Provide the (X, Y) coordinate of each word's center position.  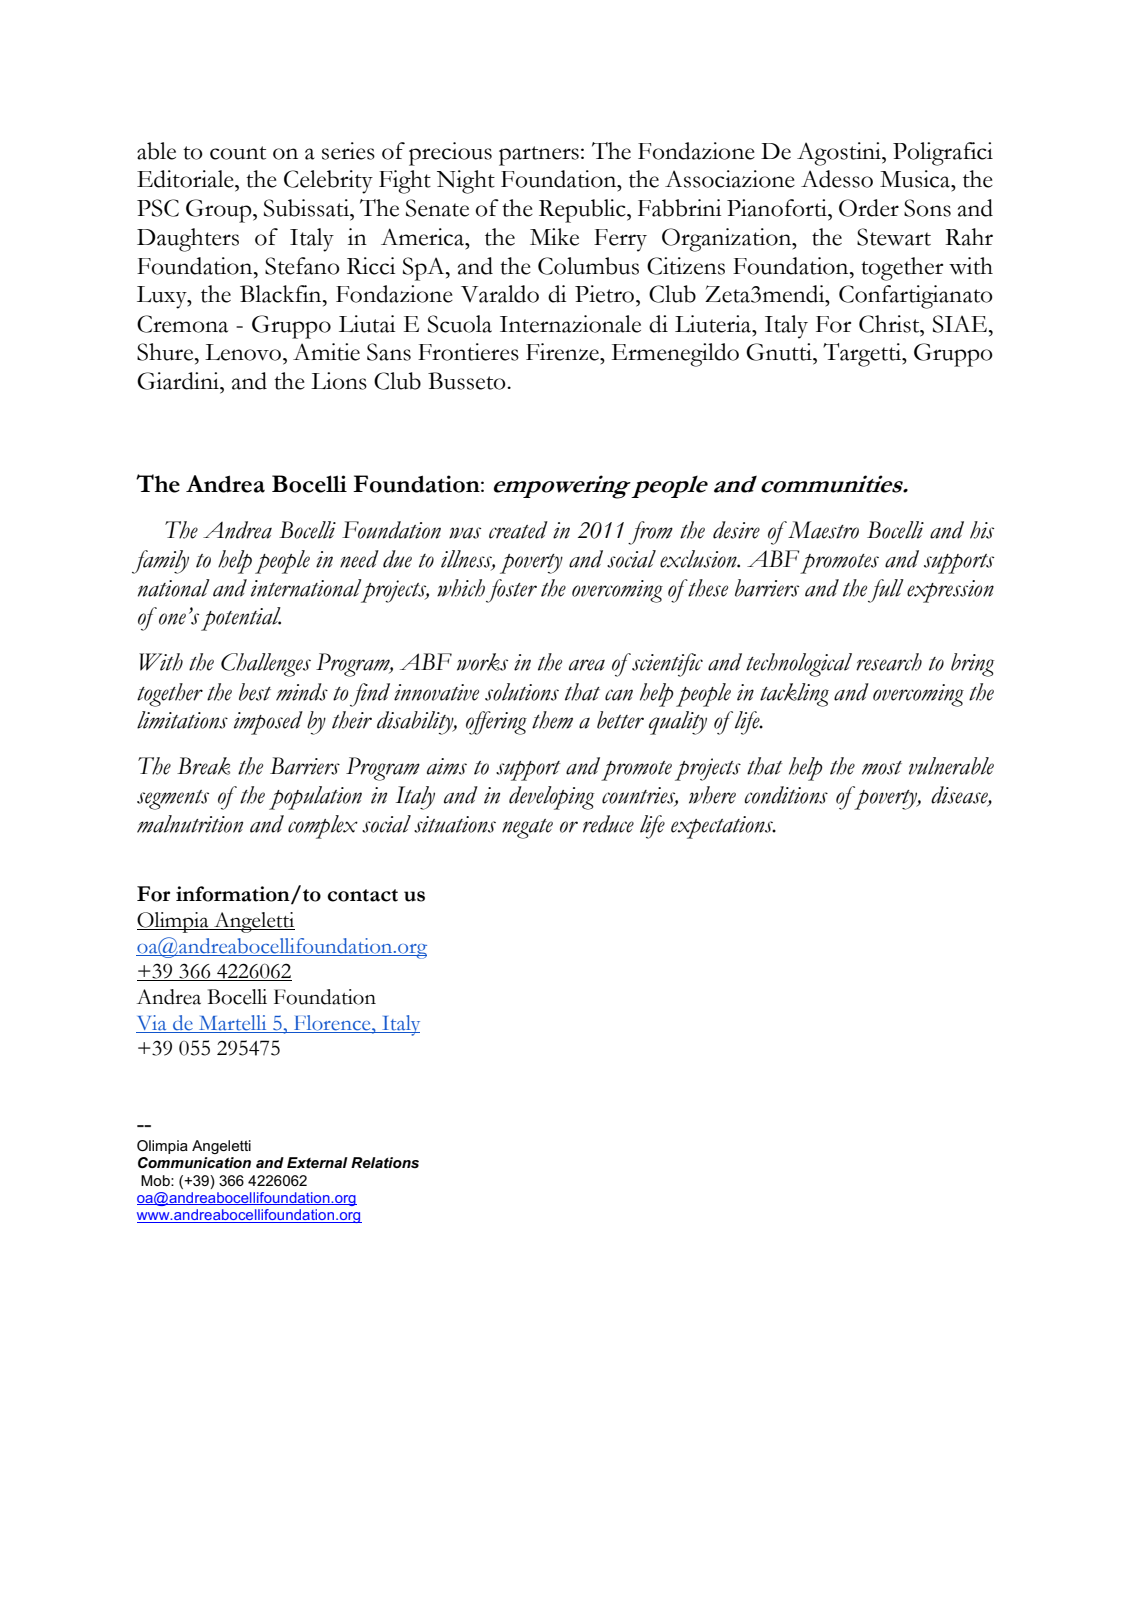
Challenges (266, 665)
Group (220, 211)
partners (539, 156)
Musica (916, 179)
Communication (194, 1162)
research (889, 662)
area (587, 665)
